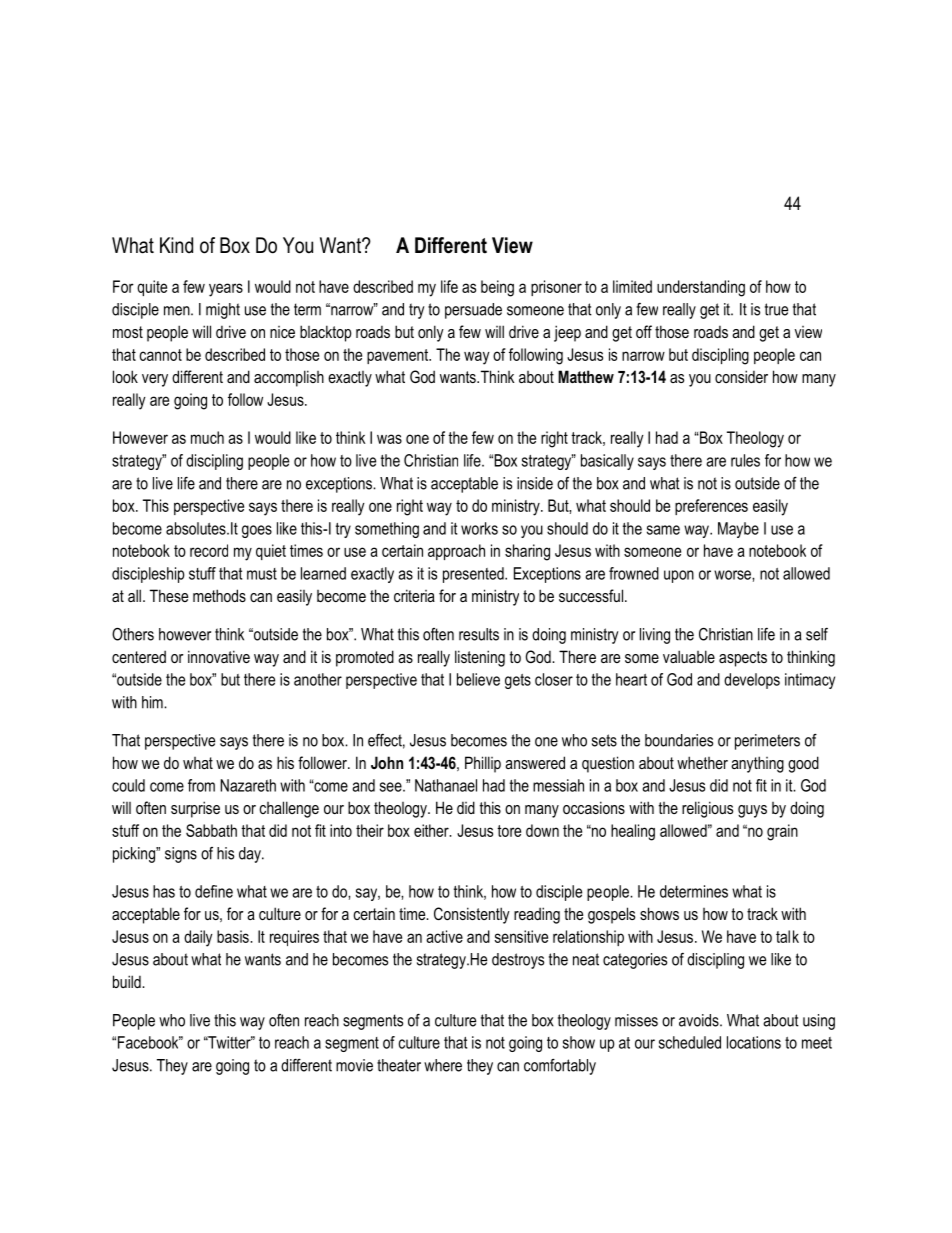 The image size is (952, 1233). I want to click on inside, so click(535, 483).
